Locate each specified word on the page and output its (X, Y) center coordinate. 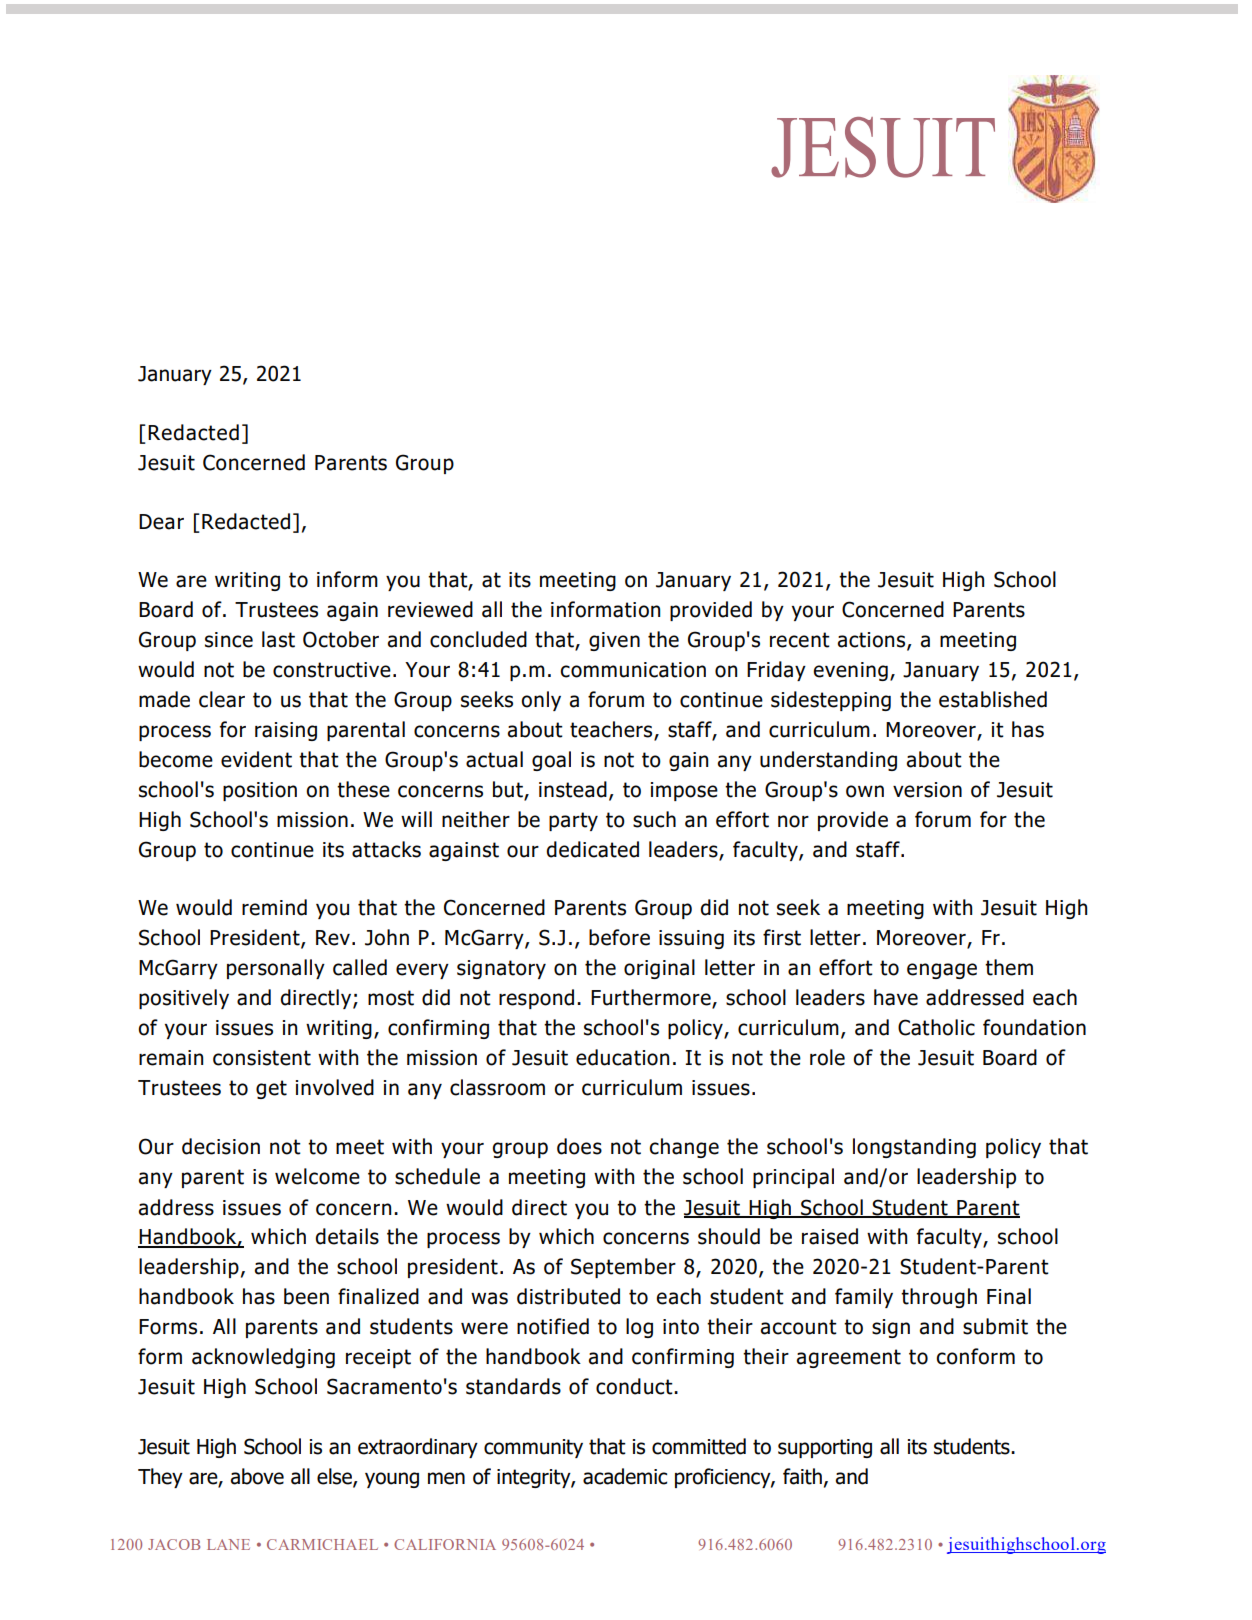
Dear (161, 522)
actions (873, 641)
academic (625, 1476)
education (622, 1057)
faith (802, 1476)
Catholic (936, 1027)
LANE (228, 1544)
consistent (262, 1058)
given (614, 641)
